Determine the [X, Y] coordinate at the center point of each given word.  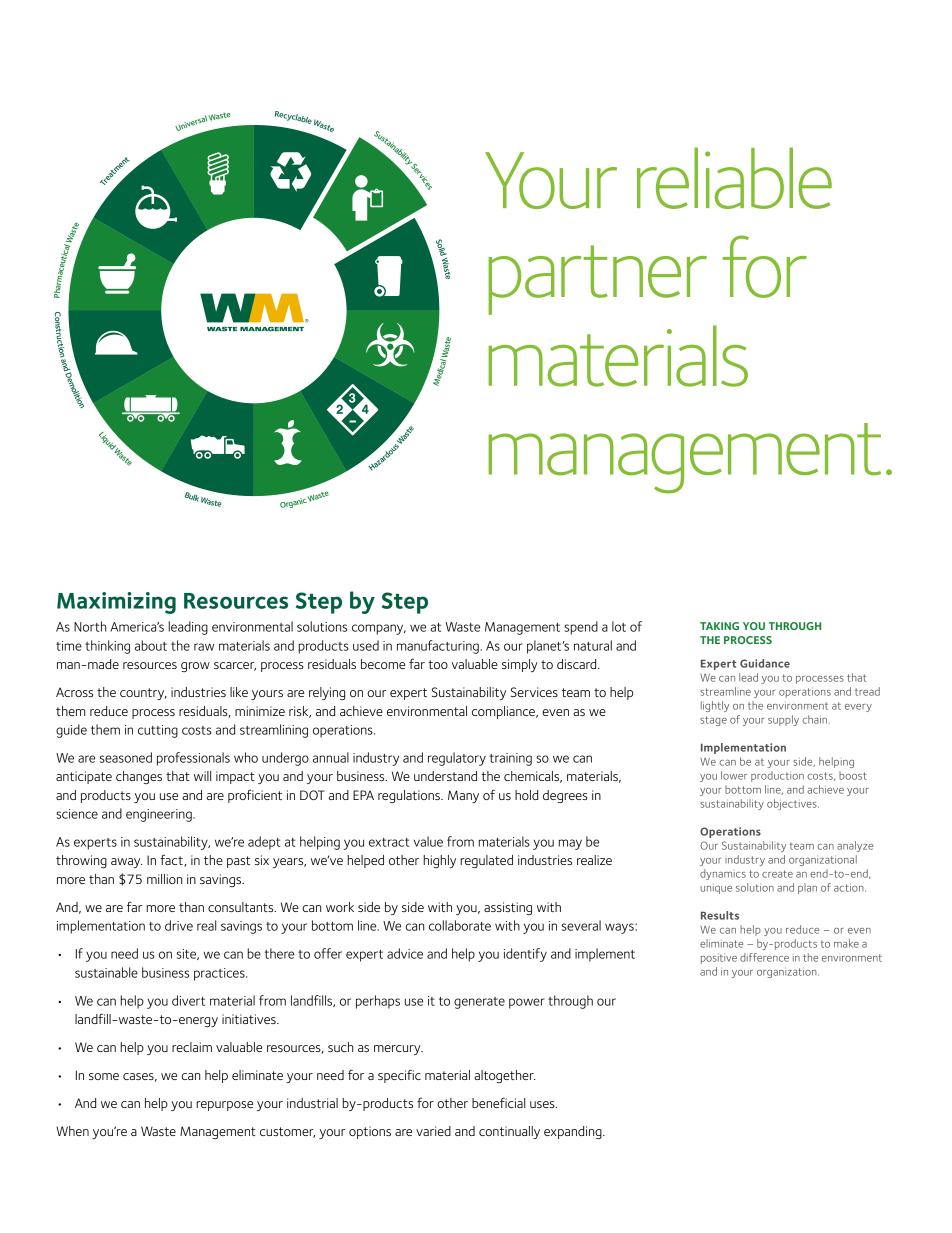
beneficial [498, 1102]
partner [597, 280]
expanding [574, 1132]
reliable [734, 178]
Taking [719, 626]
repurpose [224, 1106]
